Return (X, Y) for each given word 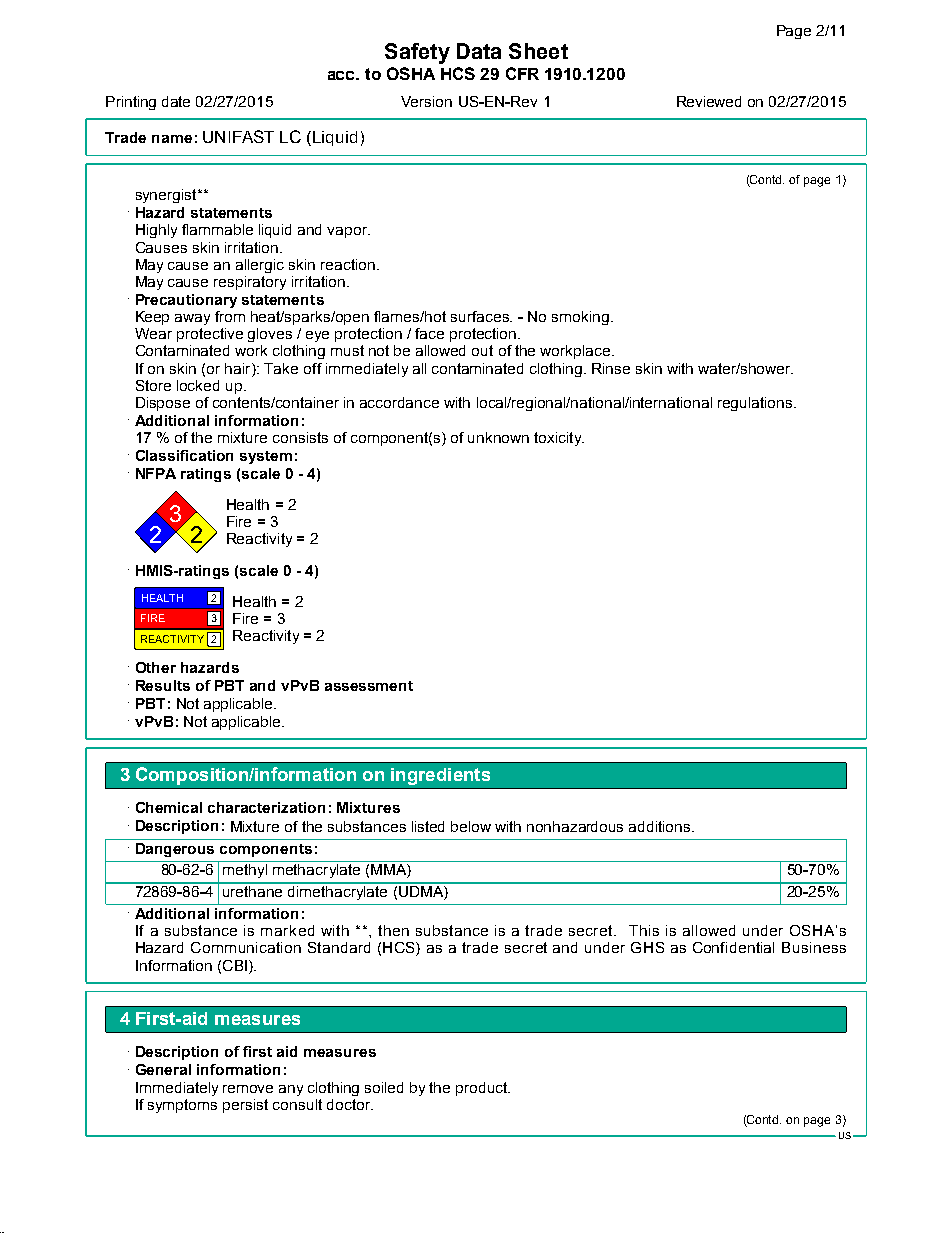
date (176, 101)
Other (156, 667)
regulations (756, 404)
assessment (369, 686)
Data (479, 51)
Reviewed (709, 101)
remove (248, 1089)
